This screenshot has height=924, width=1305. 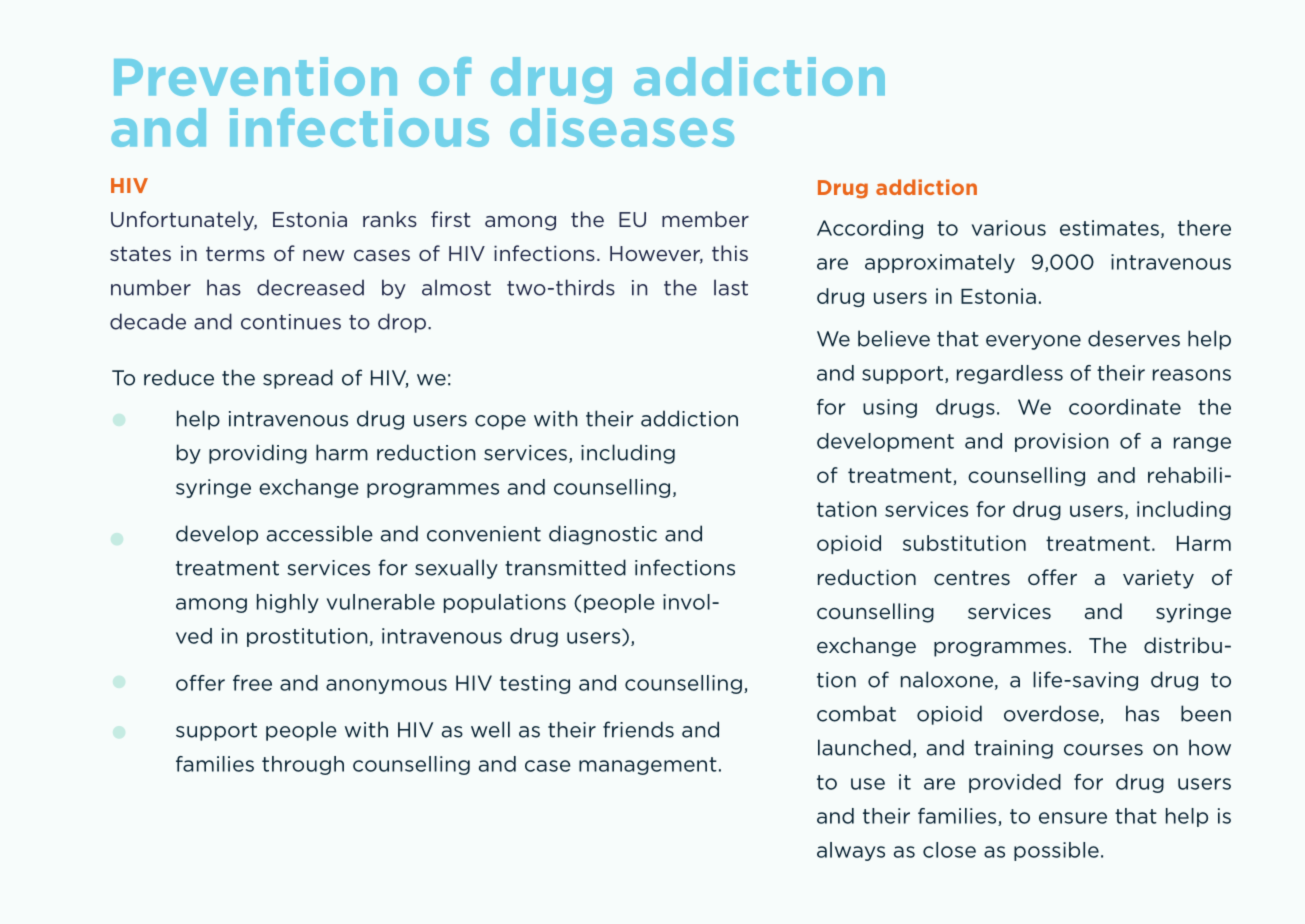 I want to click on estimates, so click(x=1109, y=228).
